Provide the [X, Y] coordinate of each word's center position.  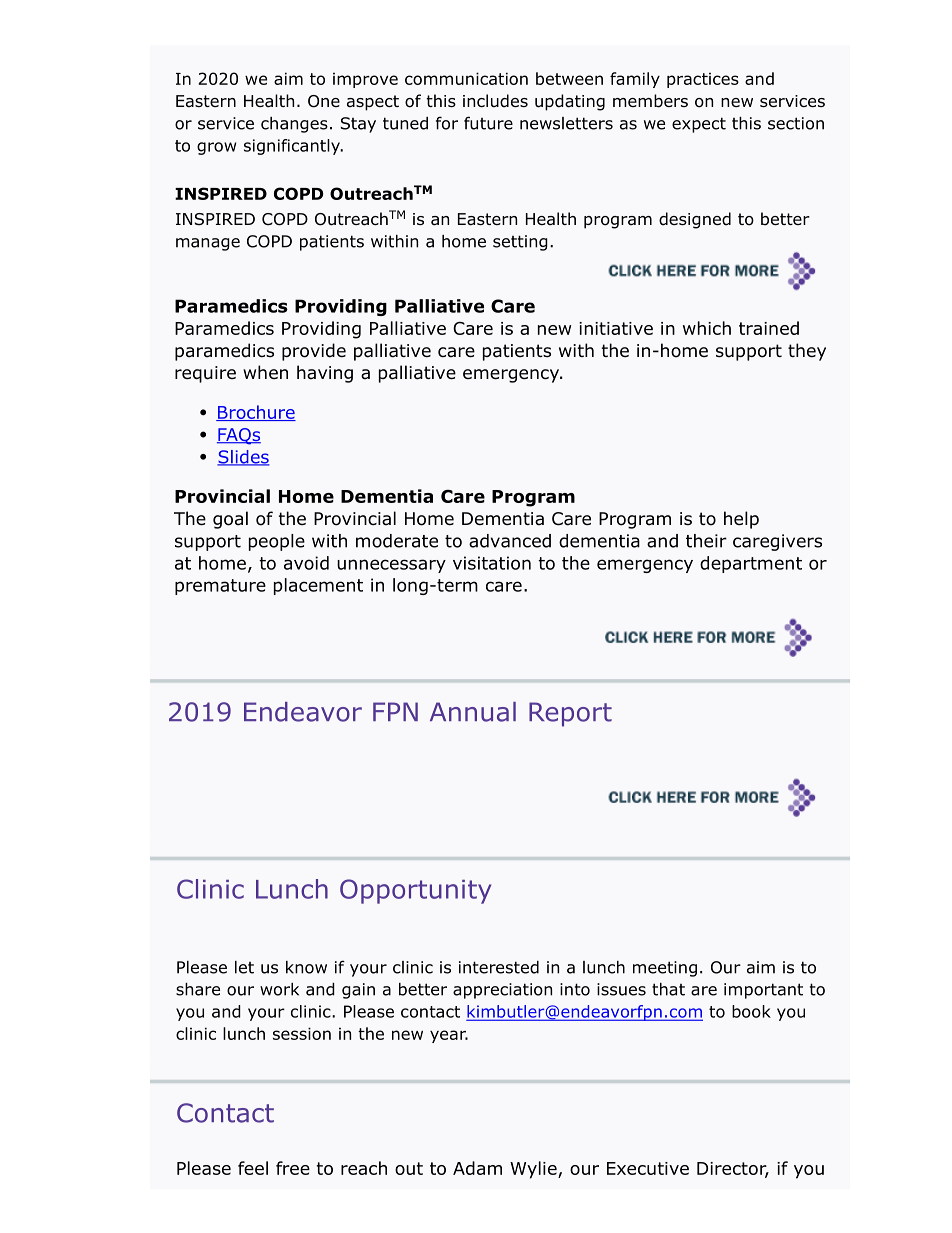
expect [699, 125]
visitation [492, 563]
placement [318, 586]
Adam [477, 1168]
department [751, 564]
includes [495, 101]
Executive [648, 1168]
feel [253, 1168]
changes [294, 125]
